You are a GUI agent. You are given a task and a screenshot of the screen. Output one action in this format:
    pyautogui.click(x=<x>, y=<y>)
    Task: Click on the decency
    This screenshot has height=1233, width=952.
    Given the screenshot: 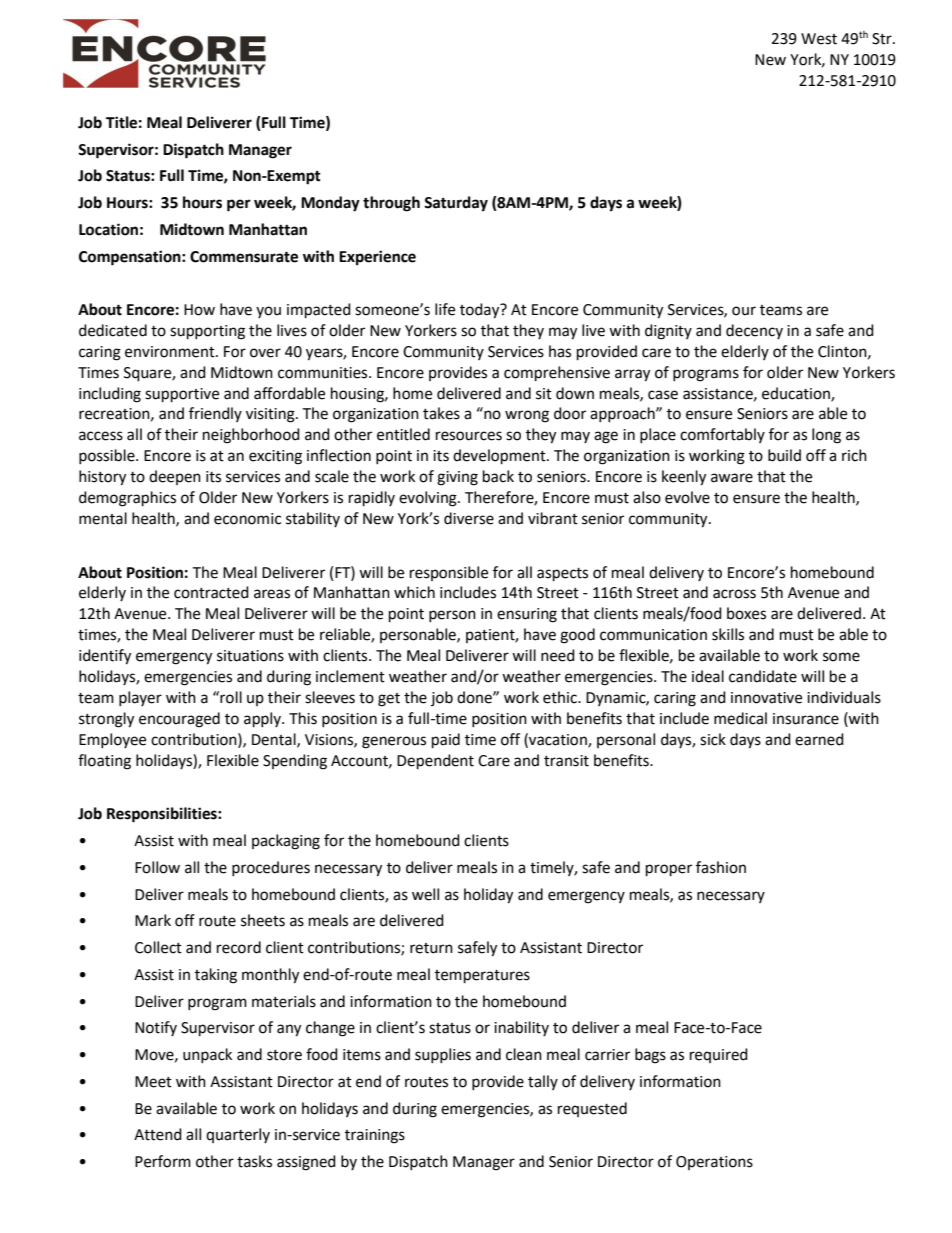 What is the action you would take?
    pyautogui.click(x=754, y=331)
